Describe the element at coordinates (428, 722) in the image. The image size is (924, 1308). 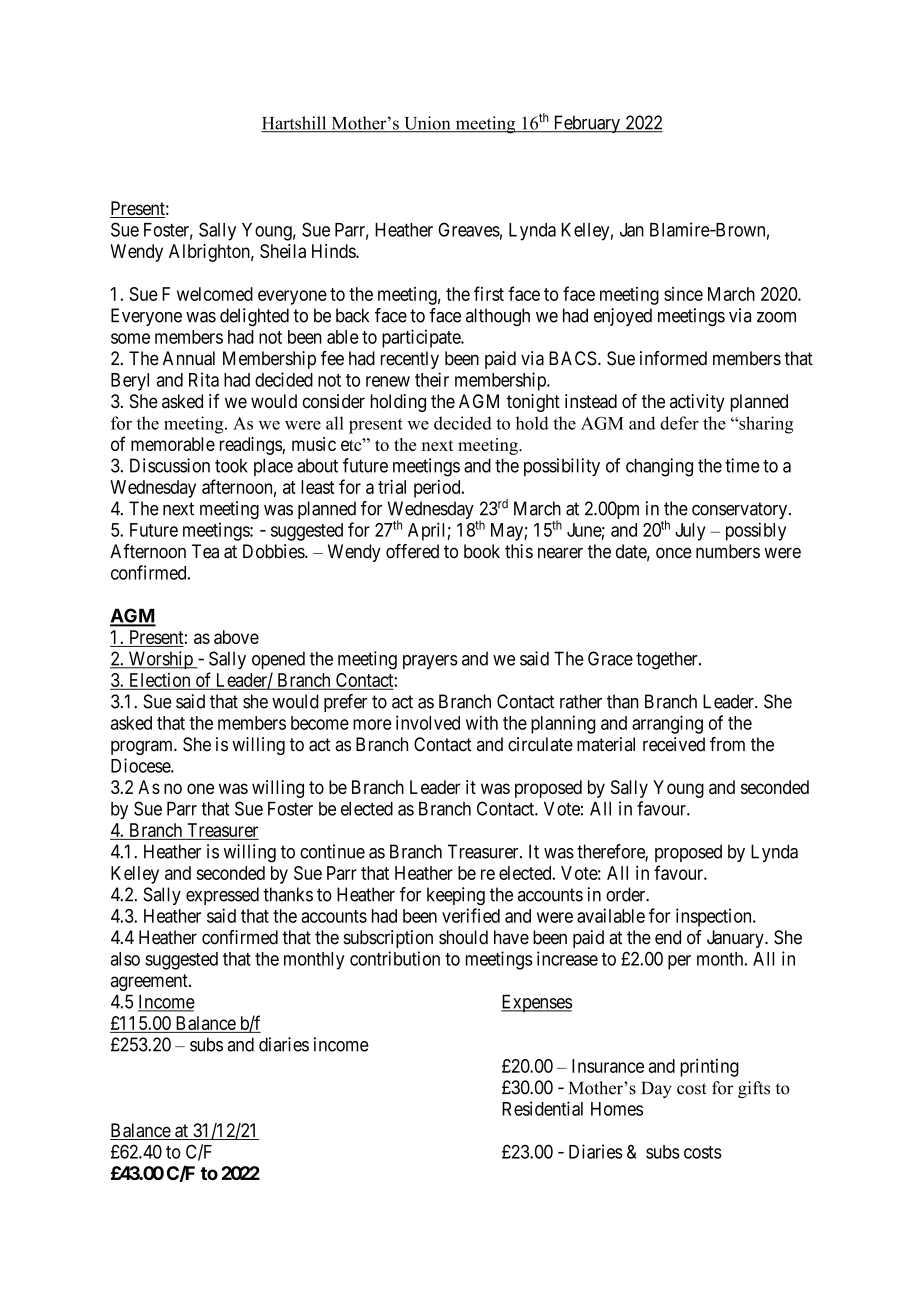
I see `involved` at that location.
